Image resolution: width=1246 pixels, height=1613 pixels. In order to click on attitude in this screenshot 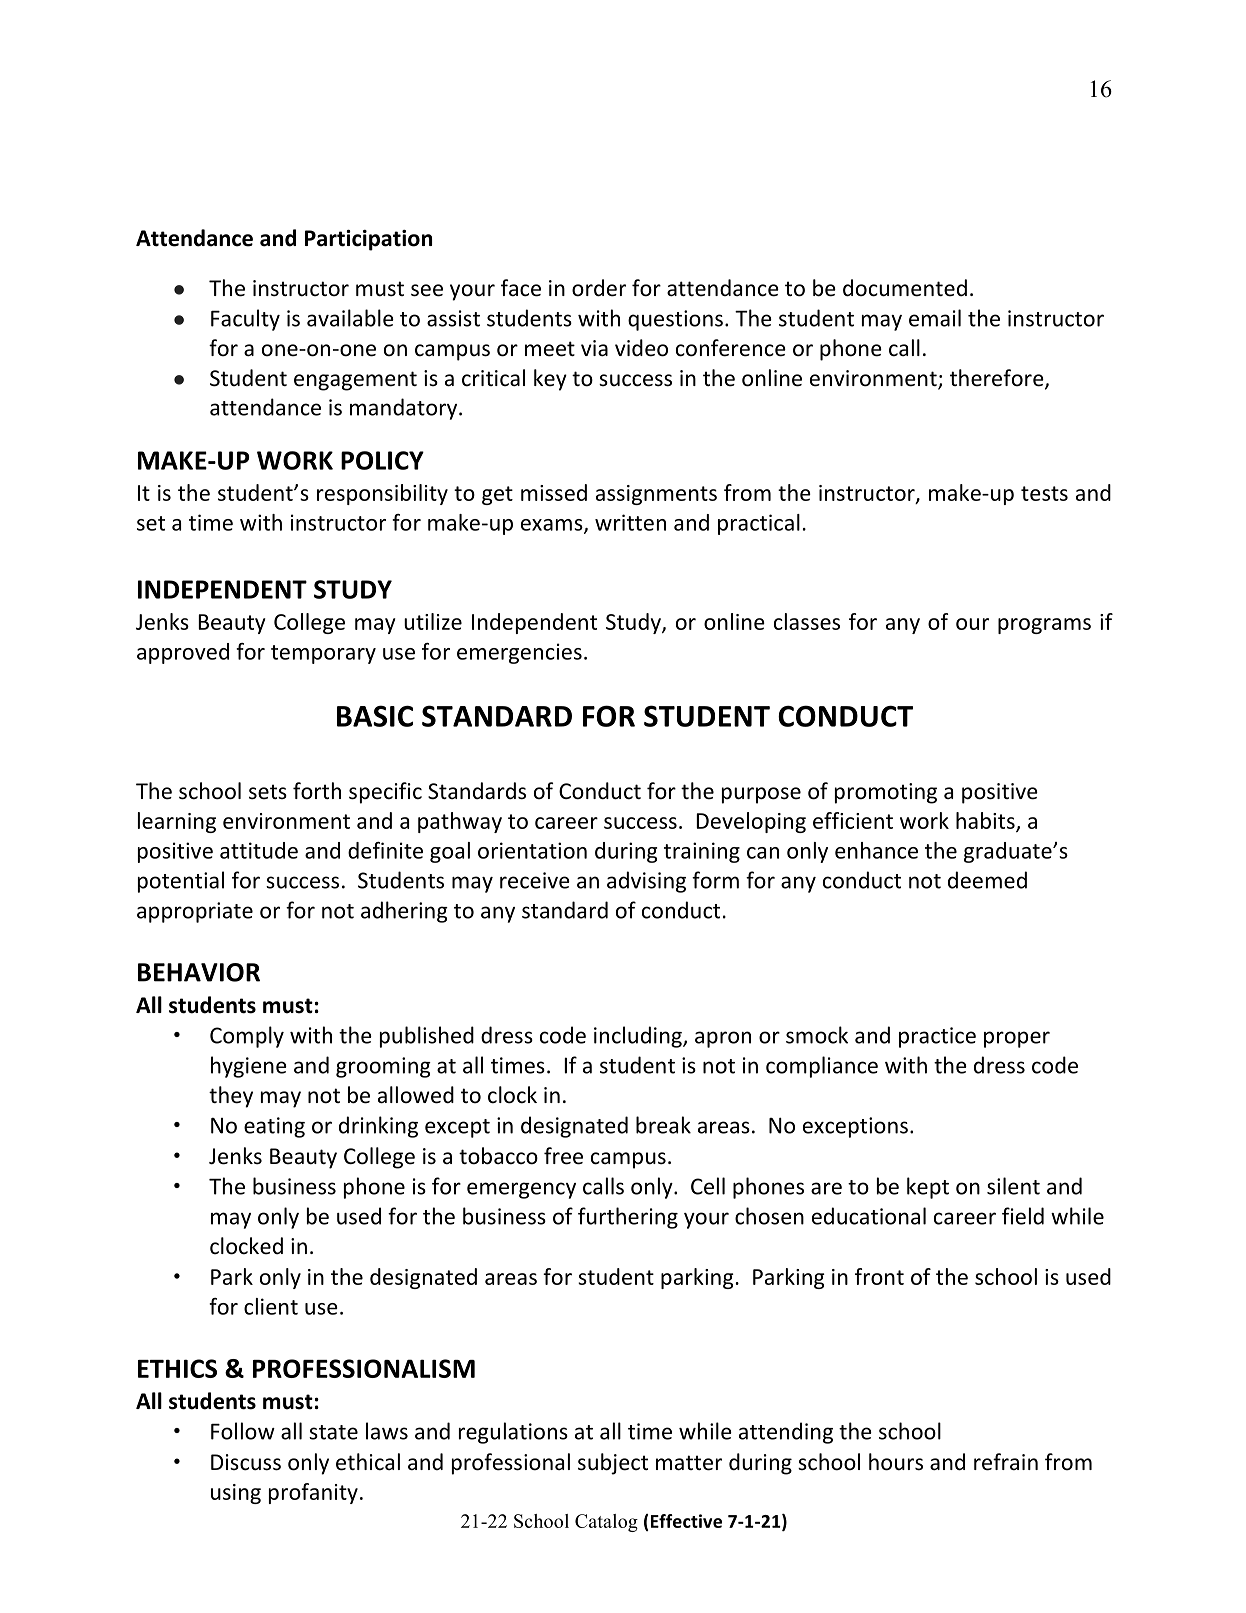, I will do `click(259, 850)`.
